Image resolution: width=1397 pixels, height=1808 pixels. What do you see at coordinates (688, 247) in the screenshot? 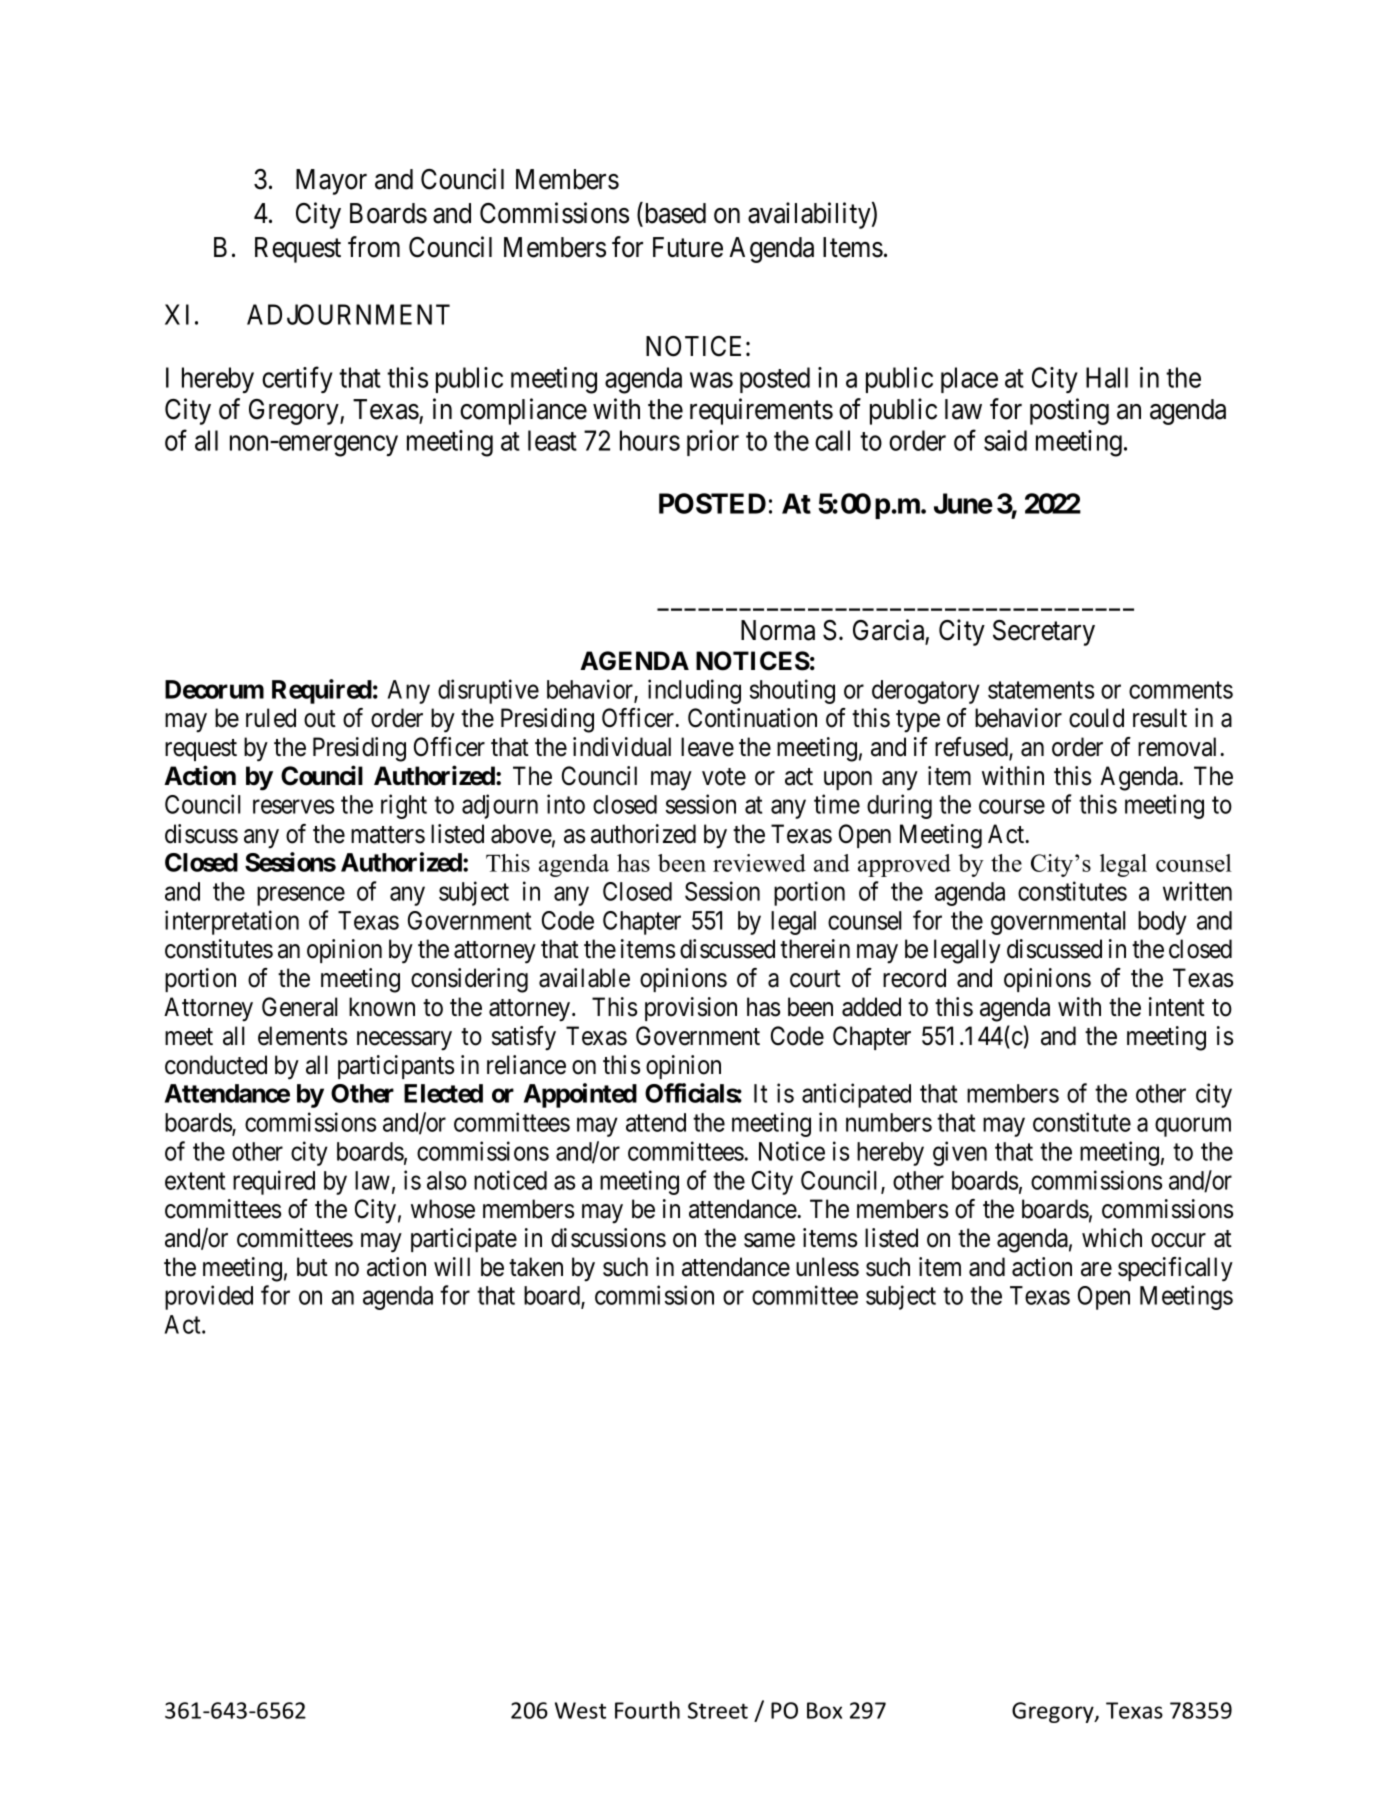
I see `Future` at bounding box center [688, 247].
